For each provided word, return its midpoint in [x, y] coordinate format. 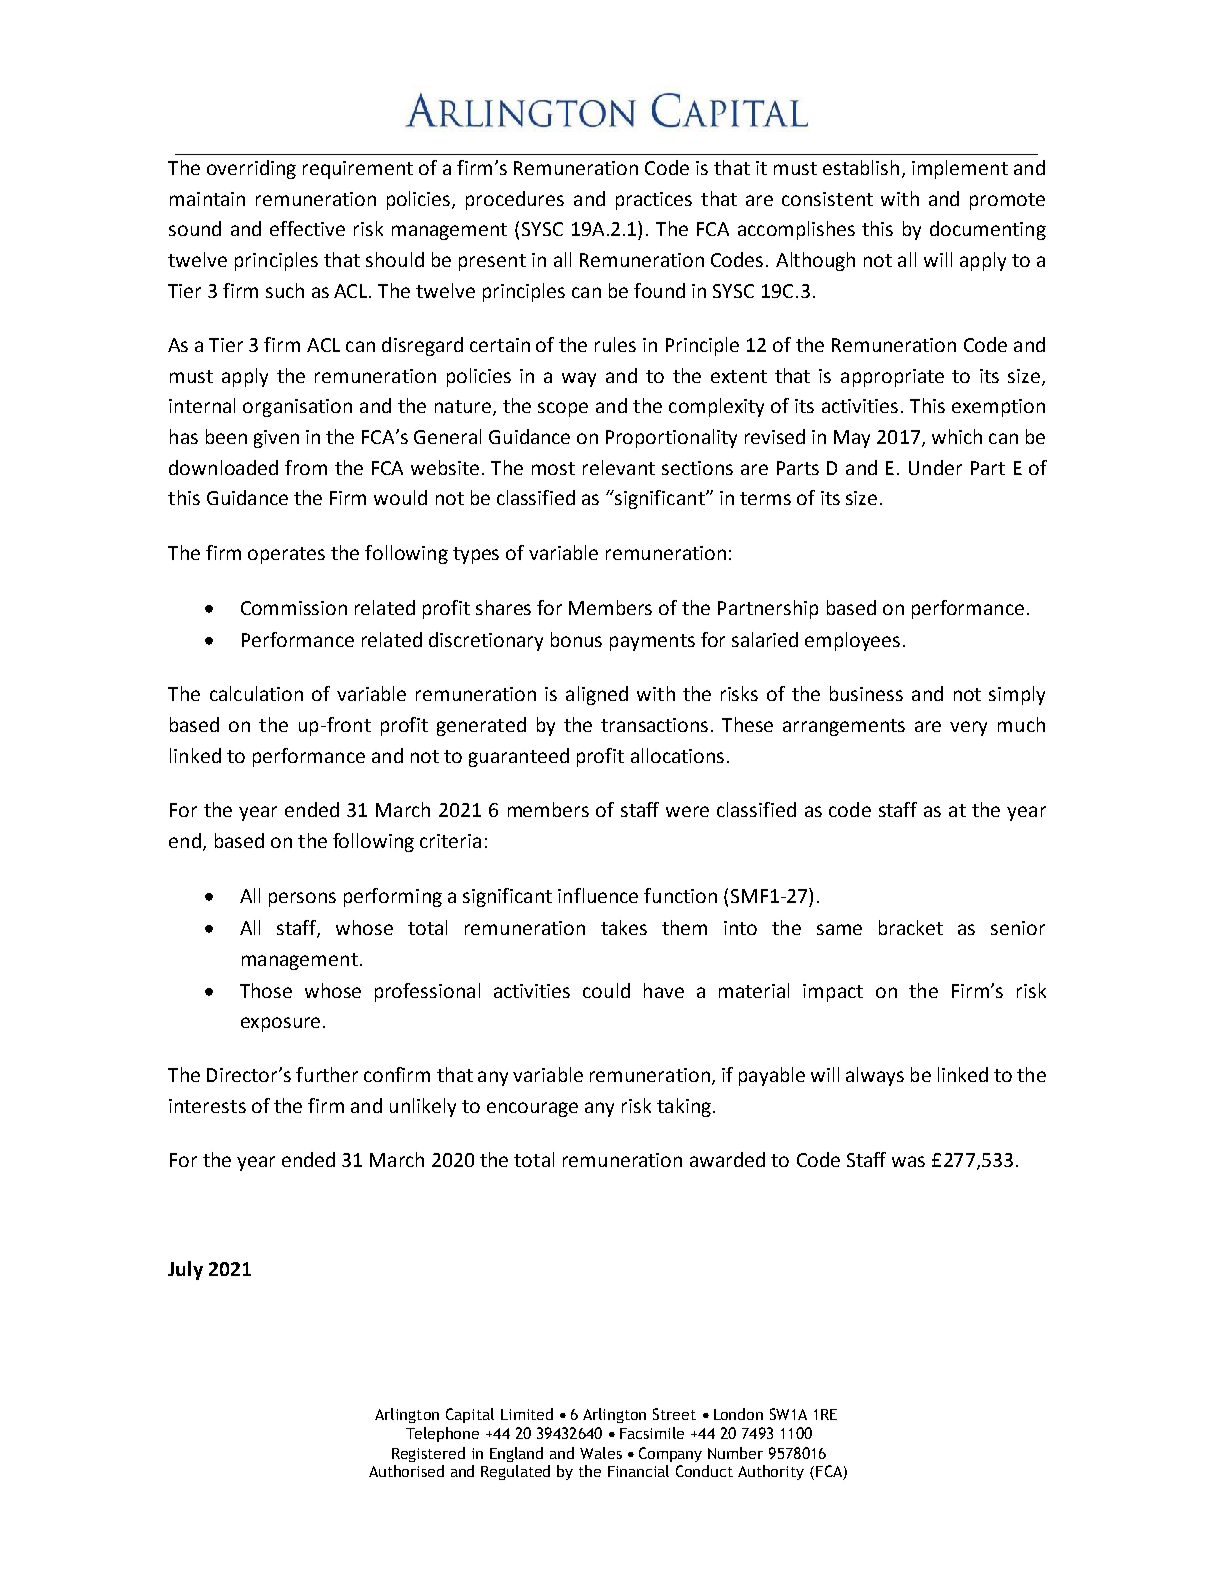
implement [960, 169]
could [606, 990]
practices [654, 201]
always [875, 1076]
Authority [771, 1472]
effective [307, 228]
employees [852, 641]
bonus [576, 639]
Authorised [406, 1471]
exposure [280, 1024]
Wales [601, 1453]
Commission [294, 608]
